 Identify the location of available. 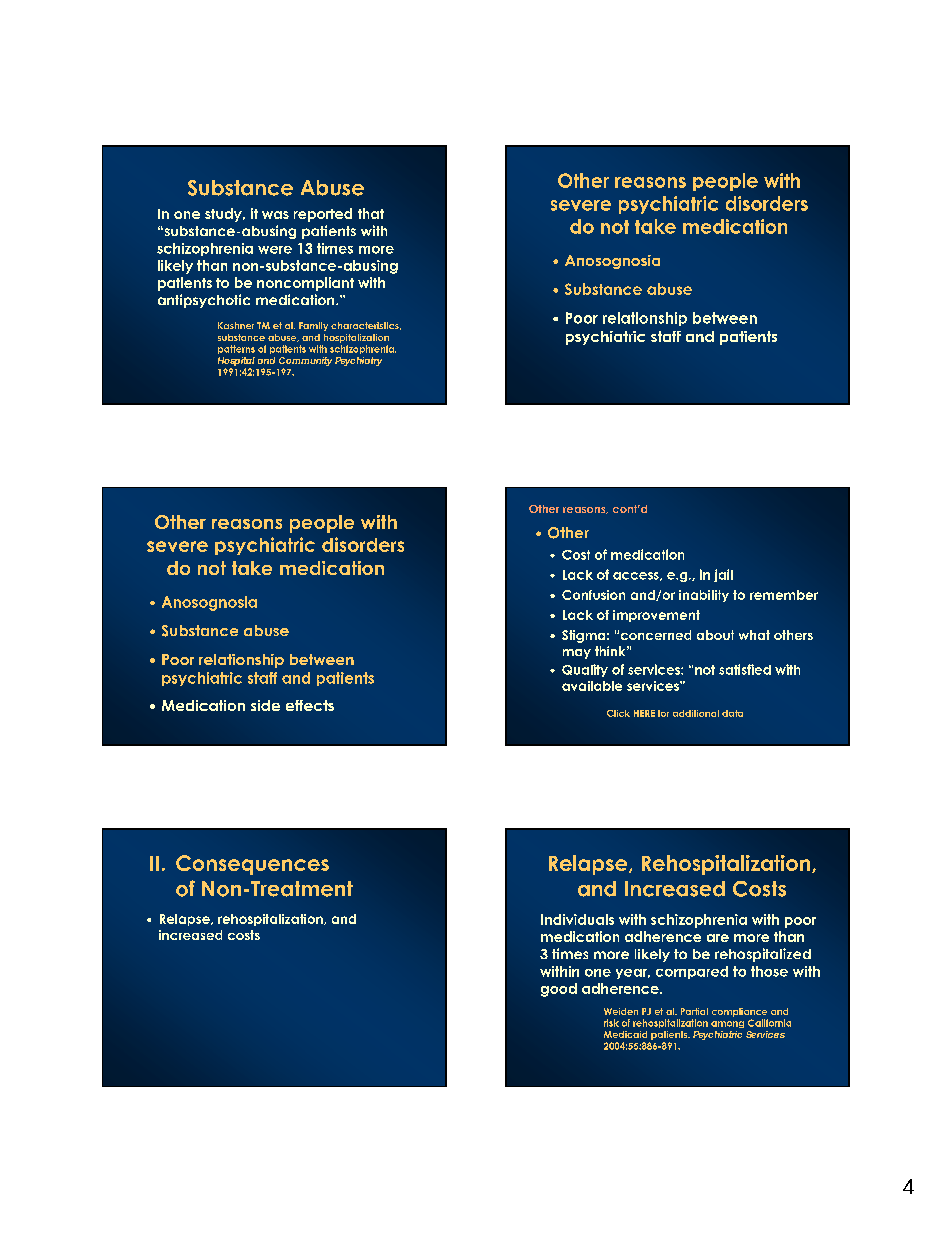
(592, 686).
